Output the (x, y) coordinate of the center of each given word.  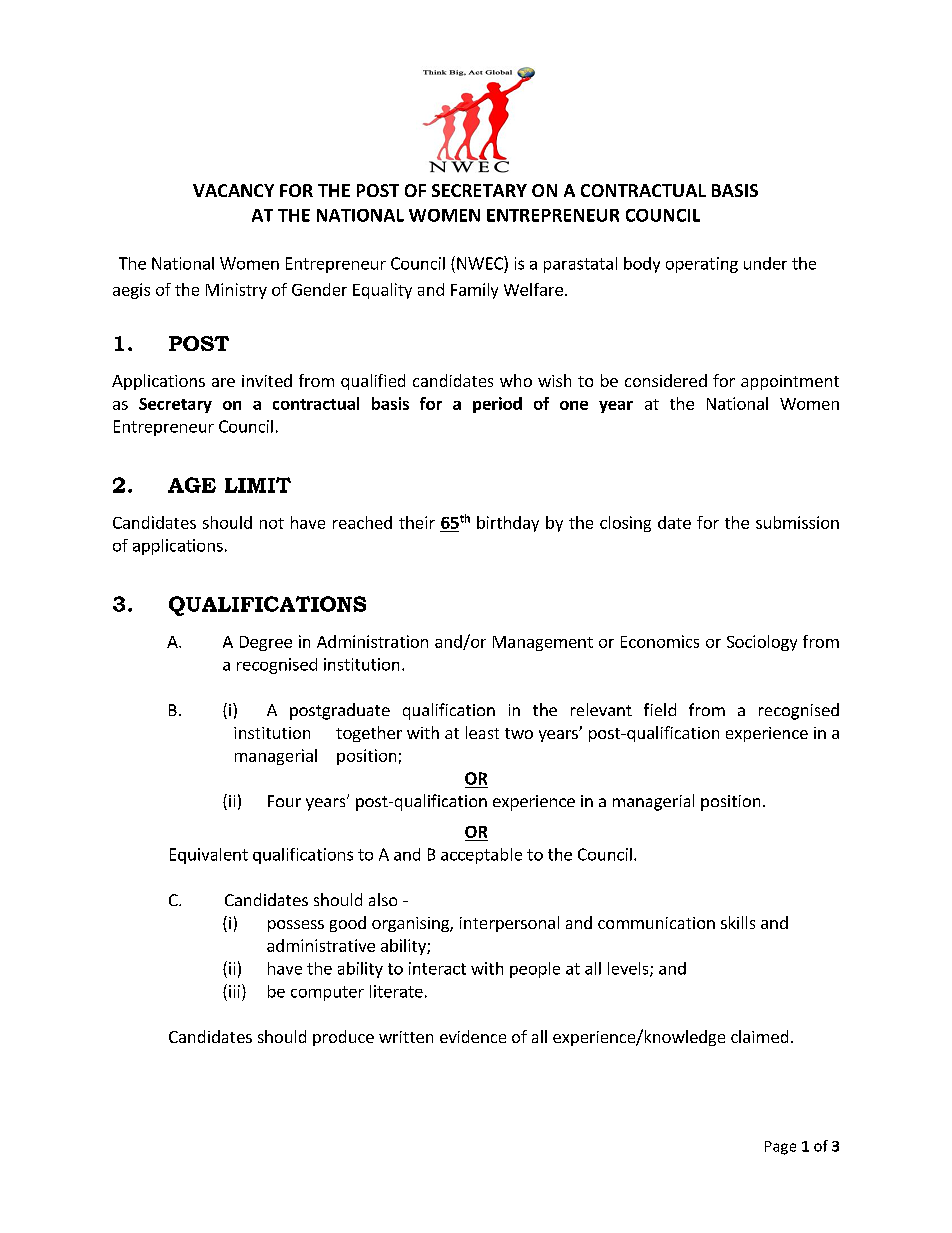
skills (738, 922)
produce (343, 1038)
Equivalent (209, 856)
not (272, 523)
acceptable (481, 856)
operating (702, 265)
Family (474, 291)
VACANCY (233, 190)
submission (797, 522)
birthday (508, 524)
